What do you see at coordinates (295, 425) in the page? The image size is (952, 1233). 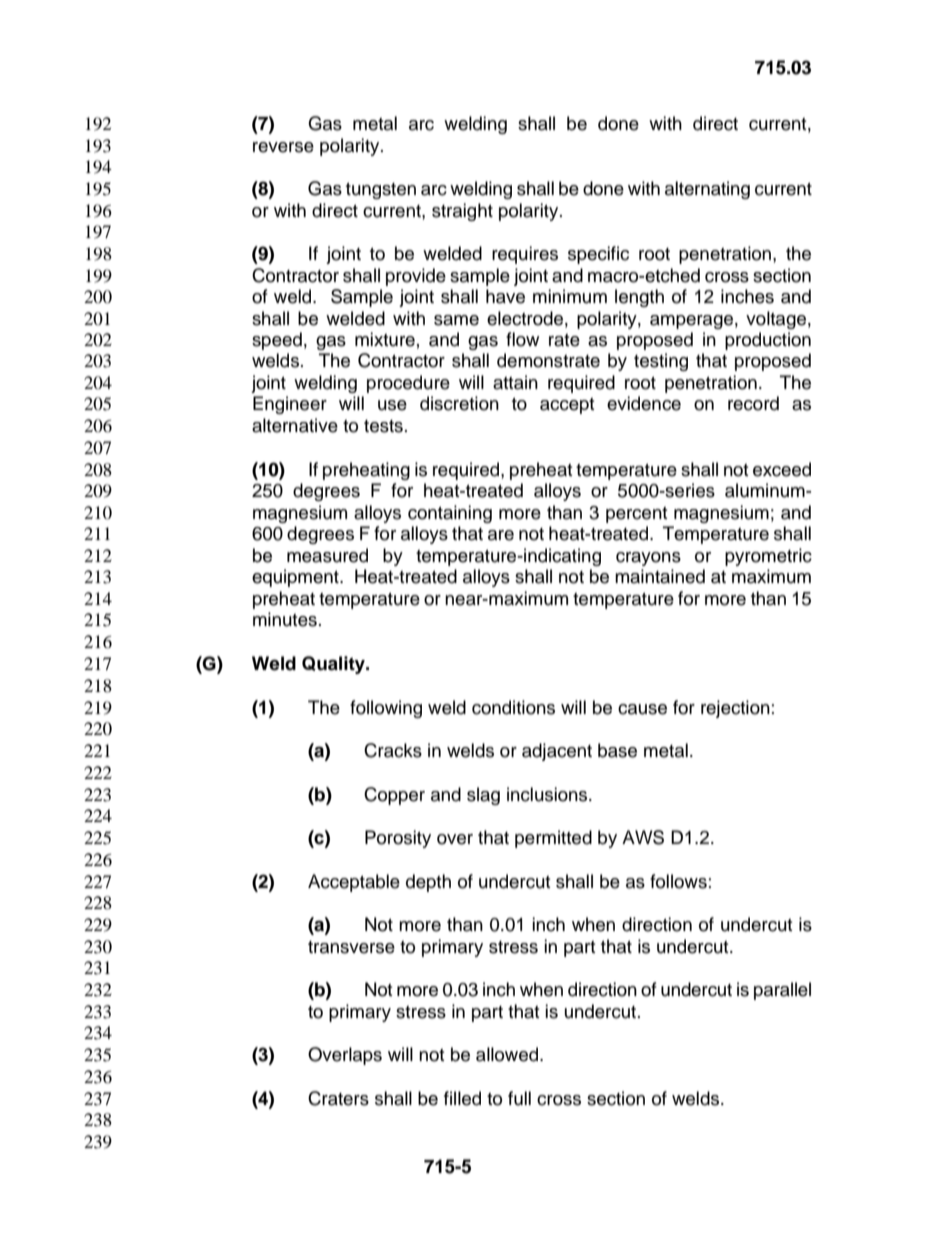 I see `alternative` at bounding box center [295, 425].
